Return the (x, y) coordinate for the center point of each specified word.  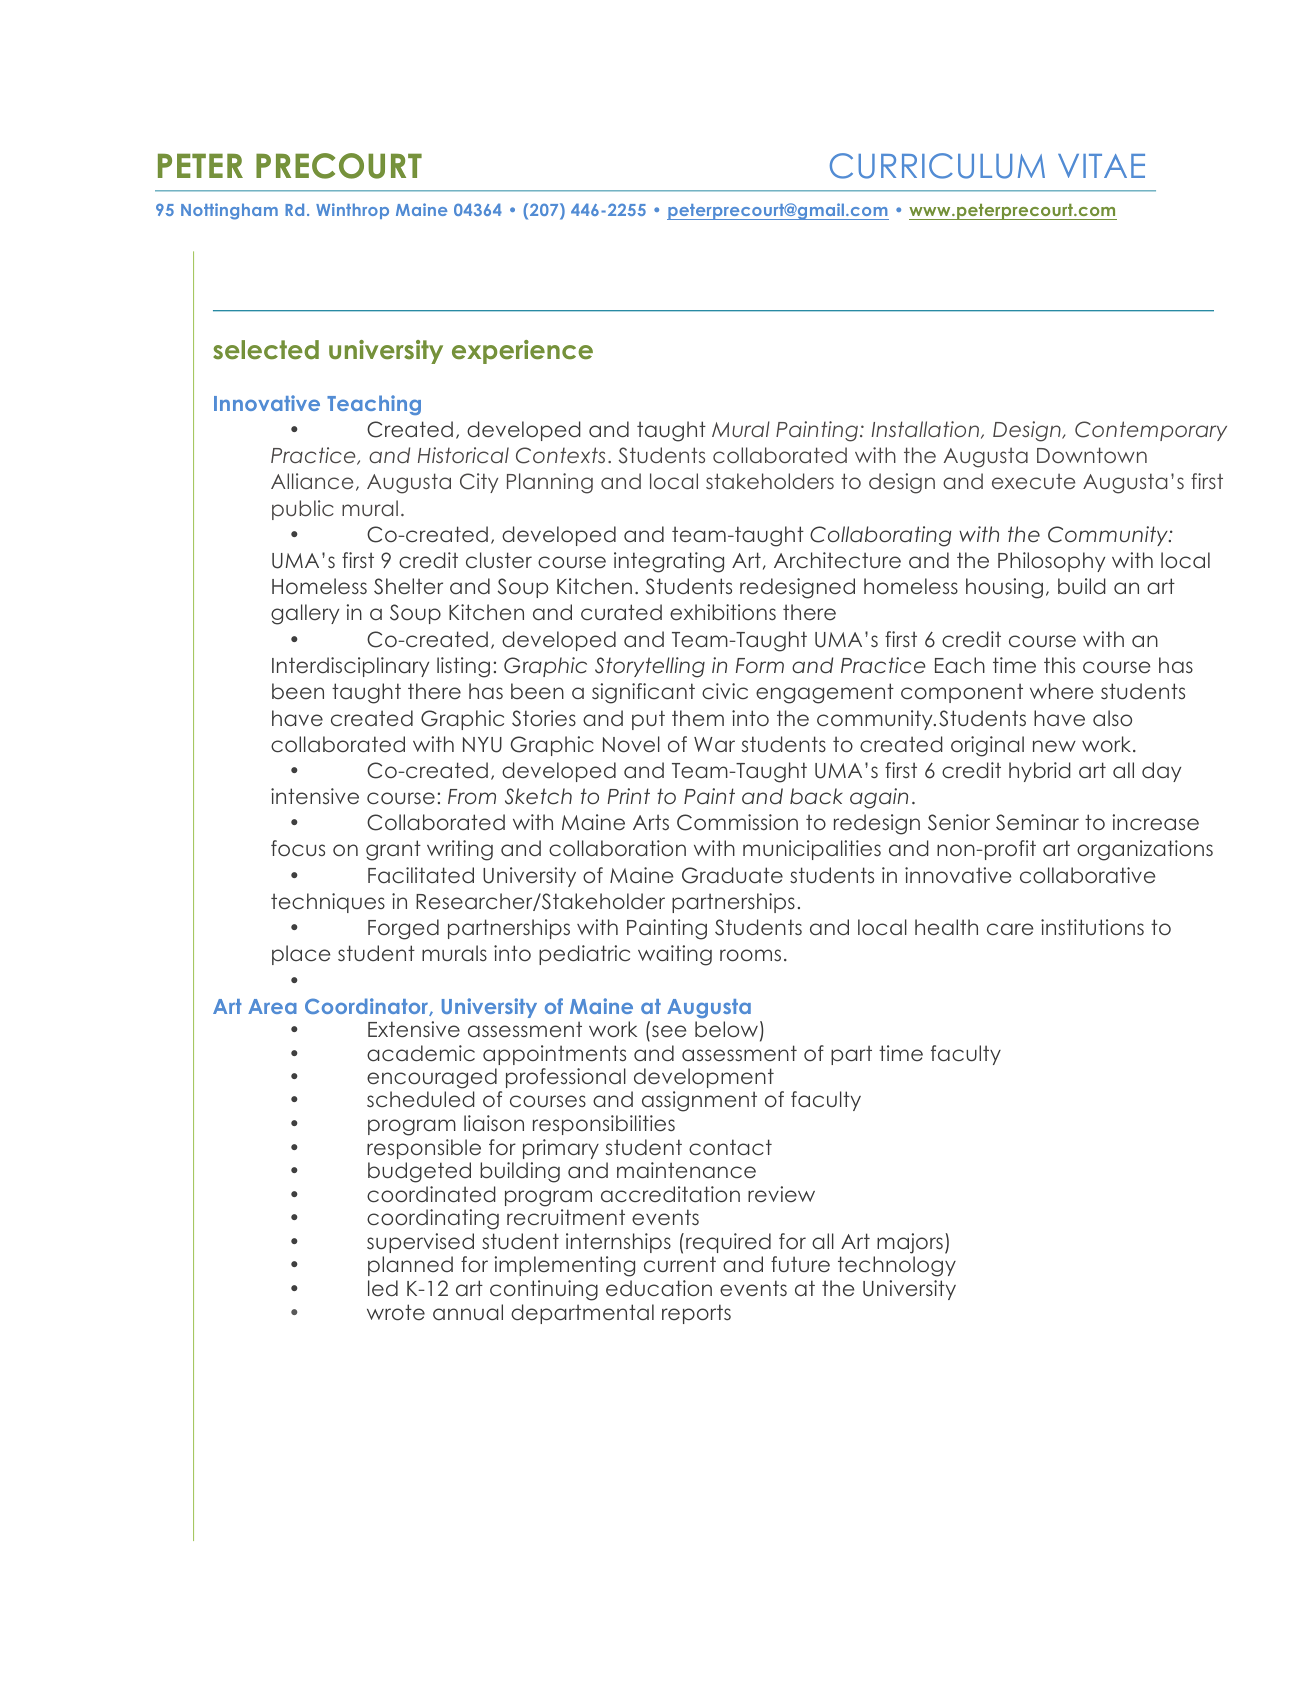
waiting (675, 955)
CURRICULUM (937, 166)
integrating (669, 562)
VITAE (1101, 166)
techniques (328, 903)
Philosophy (1051, 562)
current (680, 1264)
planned (410, 1266)
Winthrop (352, 211)
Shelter (408, 586)
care (1010, 929)
